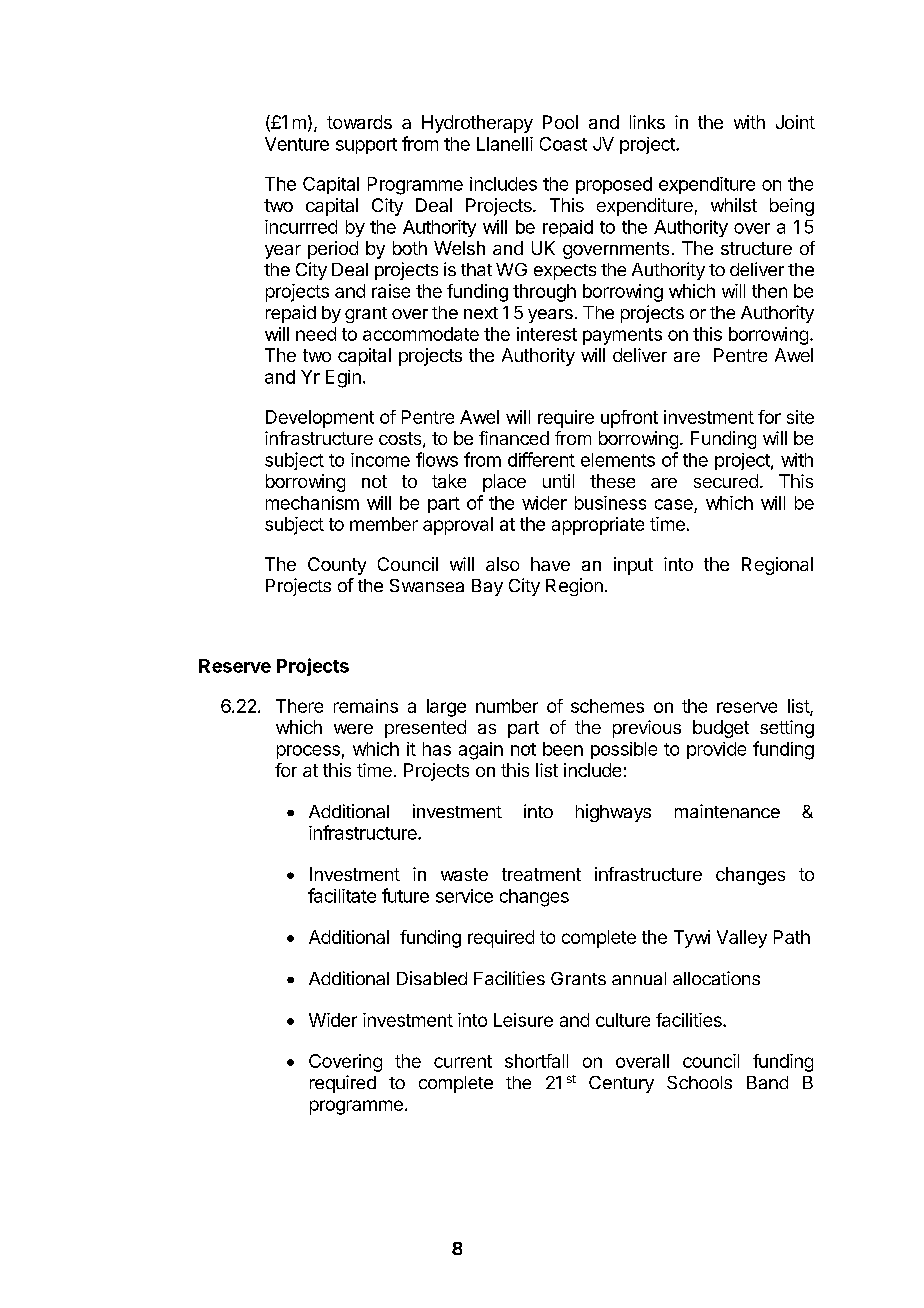 The width and height of the screenshot is (924, 1308). What do you see at coordinates (550, 564) in the screenshot?
I see `have` at bounding box center [550, 564].
